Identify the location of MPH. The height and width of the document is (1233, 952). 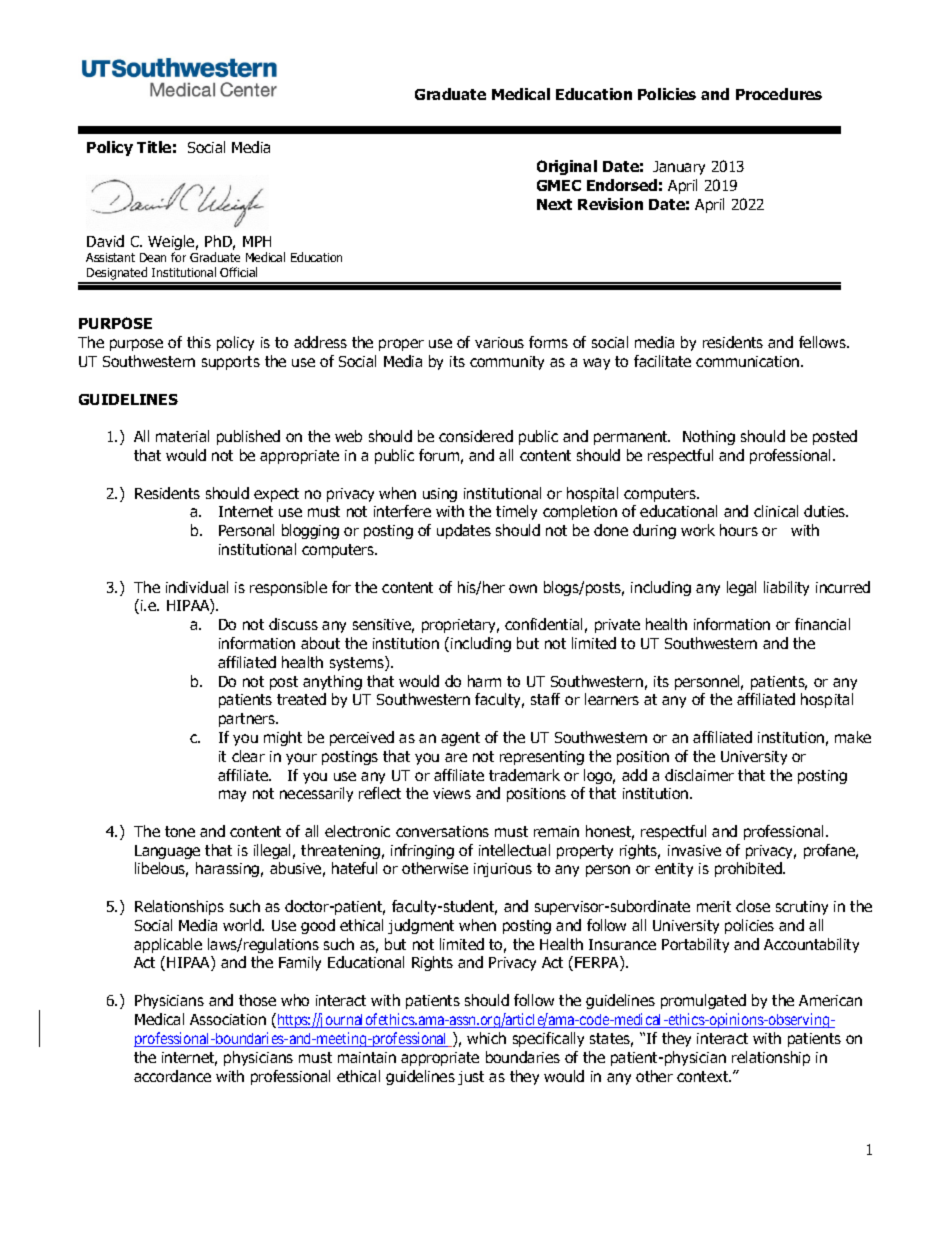
(257, 241).
